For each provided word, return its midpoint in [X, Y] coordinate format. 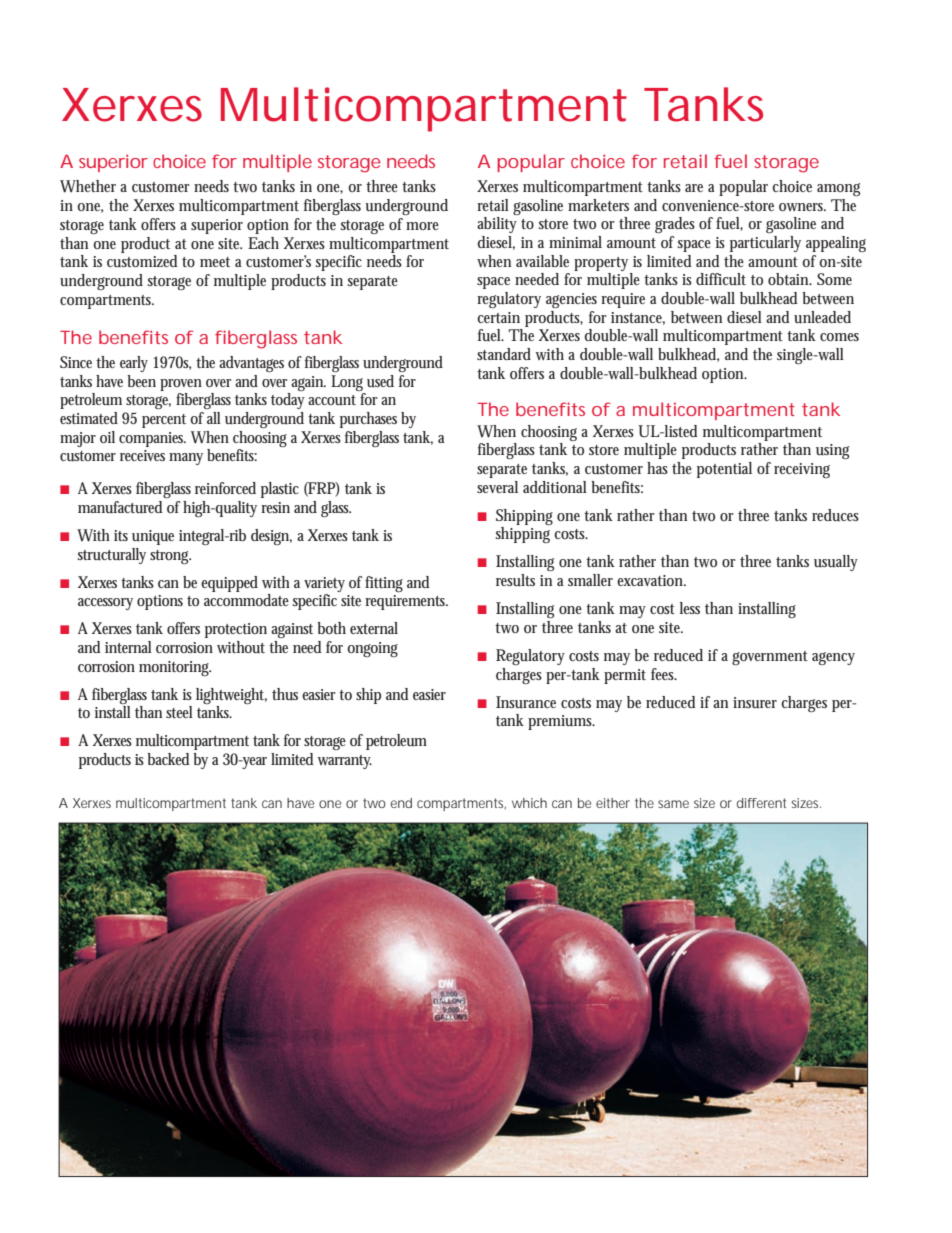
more [422, 226]
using [832, 451]
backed [169, 759]
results [515, 580]
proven [181, 385]
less [690, 608]
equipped [229, 584]
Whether [88, 186]
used [380, 381]
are [694, 188]
